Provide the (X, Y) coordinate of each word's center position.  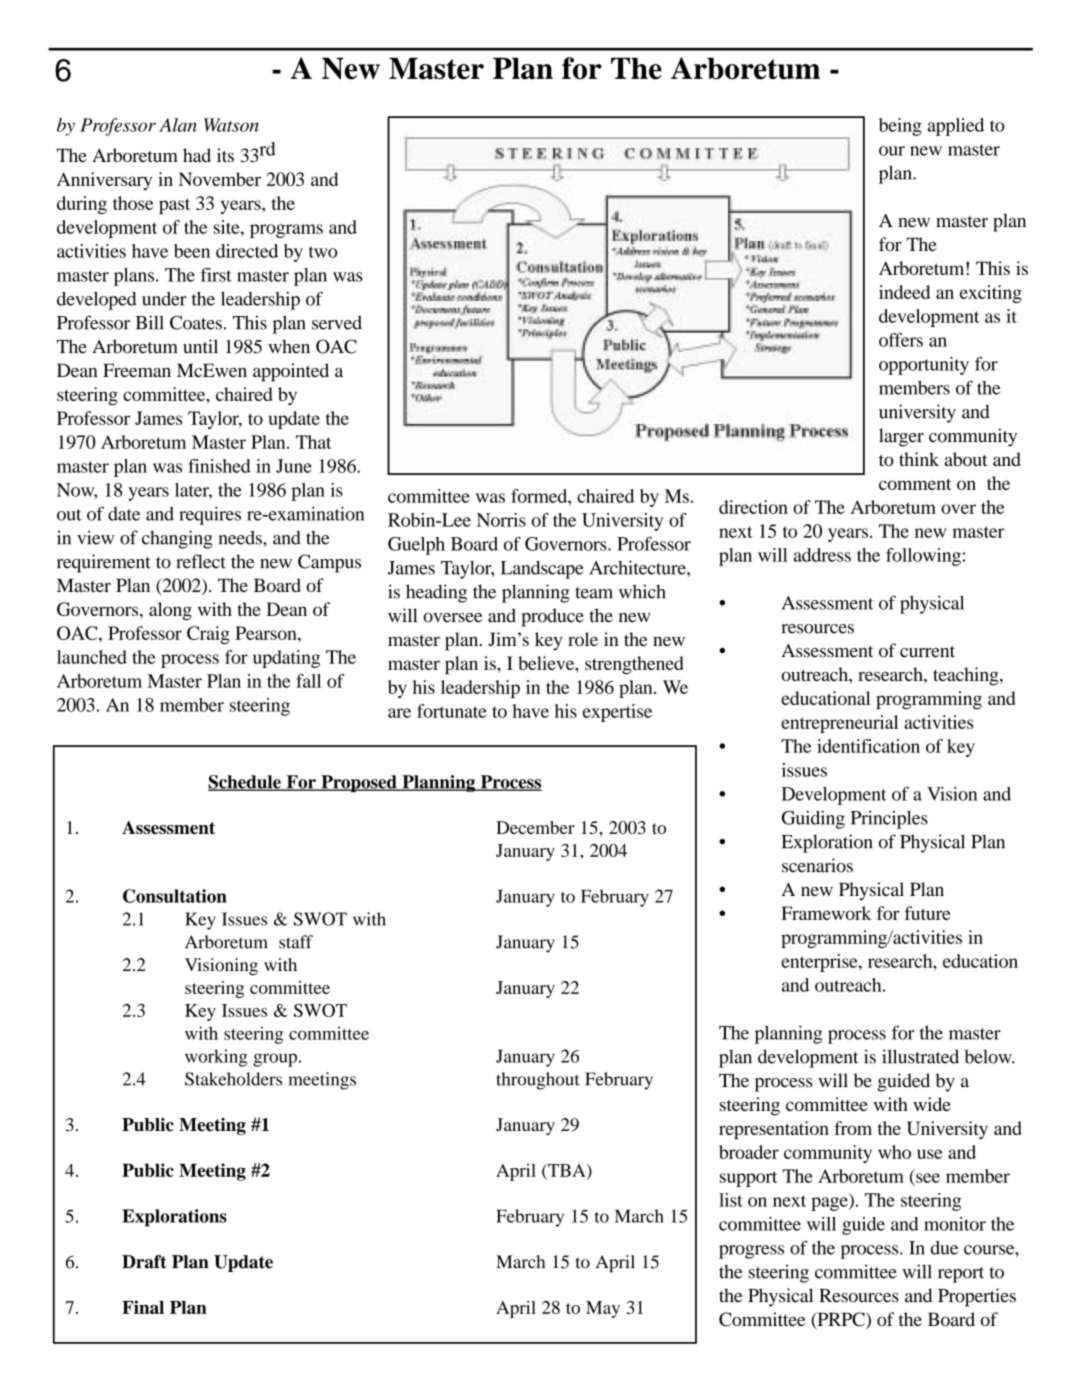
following (923, 557)
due (944, 1248)
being (900, 127)
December (535, 827)
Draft (144, 1262)
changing (177, 539)
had (197, 155)
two (323, 252)
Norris (501, 520)
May (603, 1309)
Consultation (175, 896)
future (927, 913)
